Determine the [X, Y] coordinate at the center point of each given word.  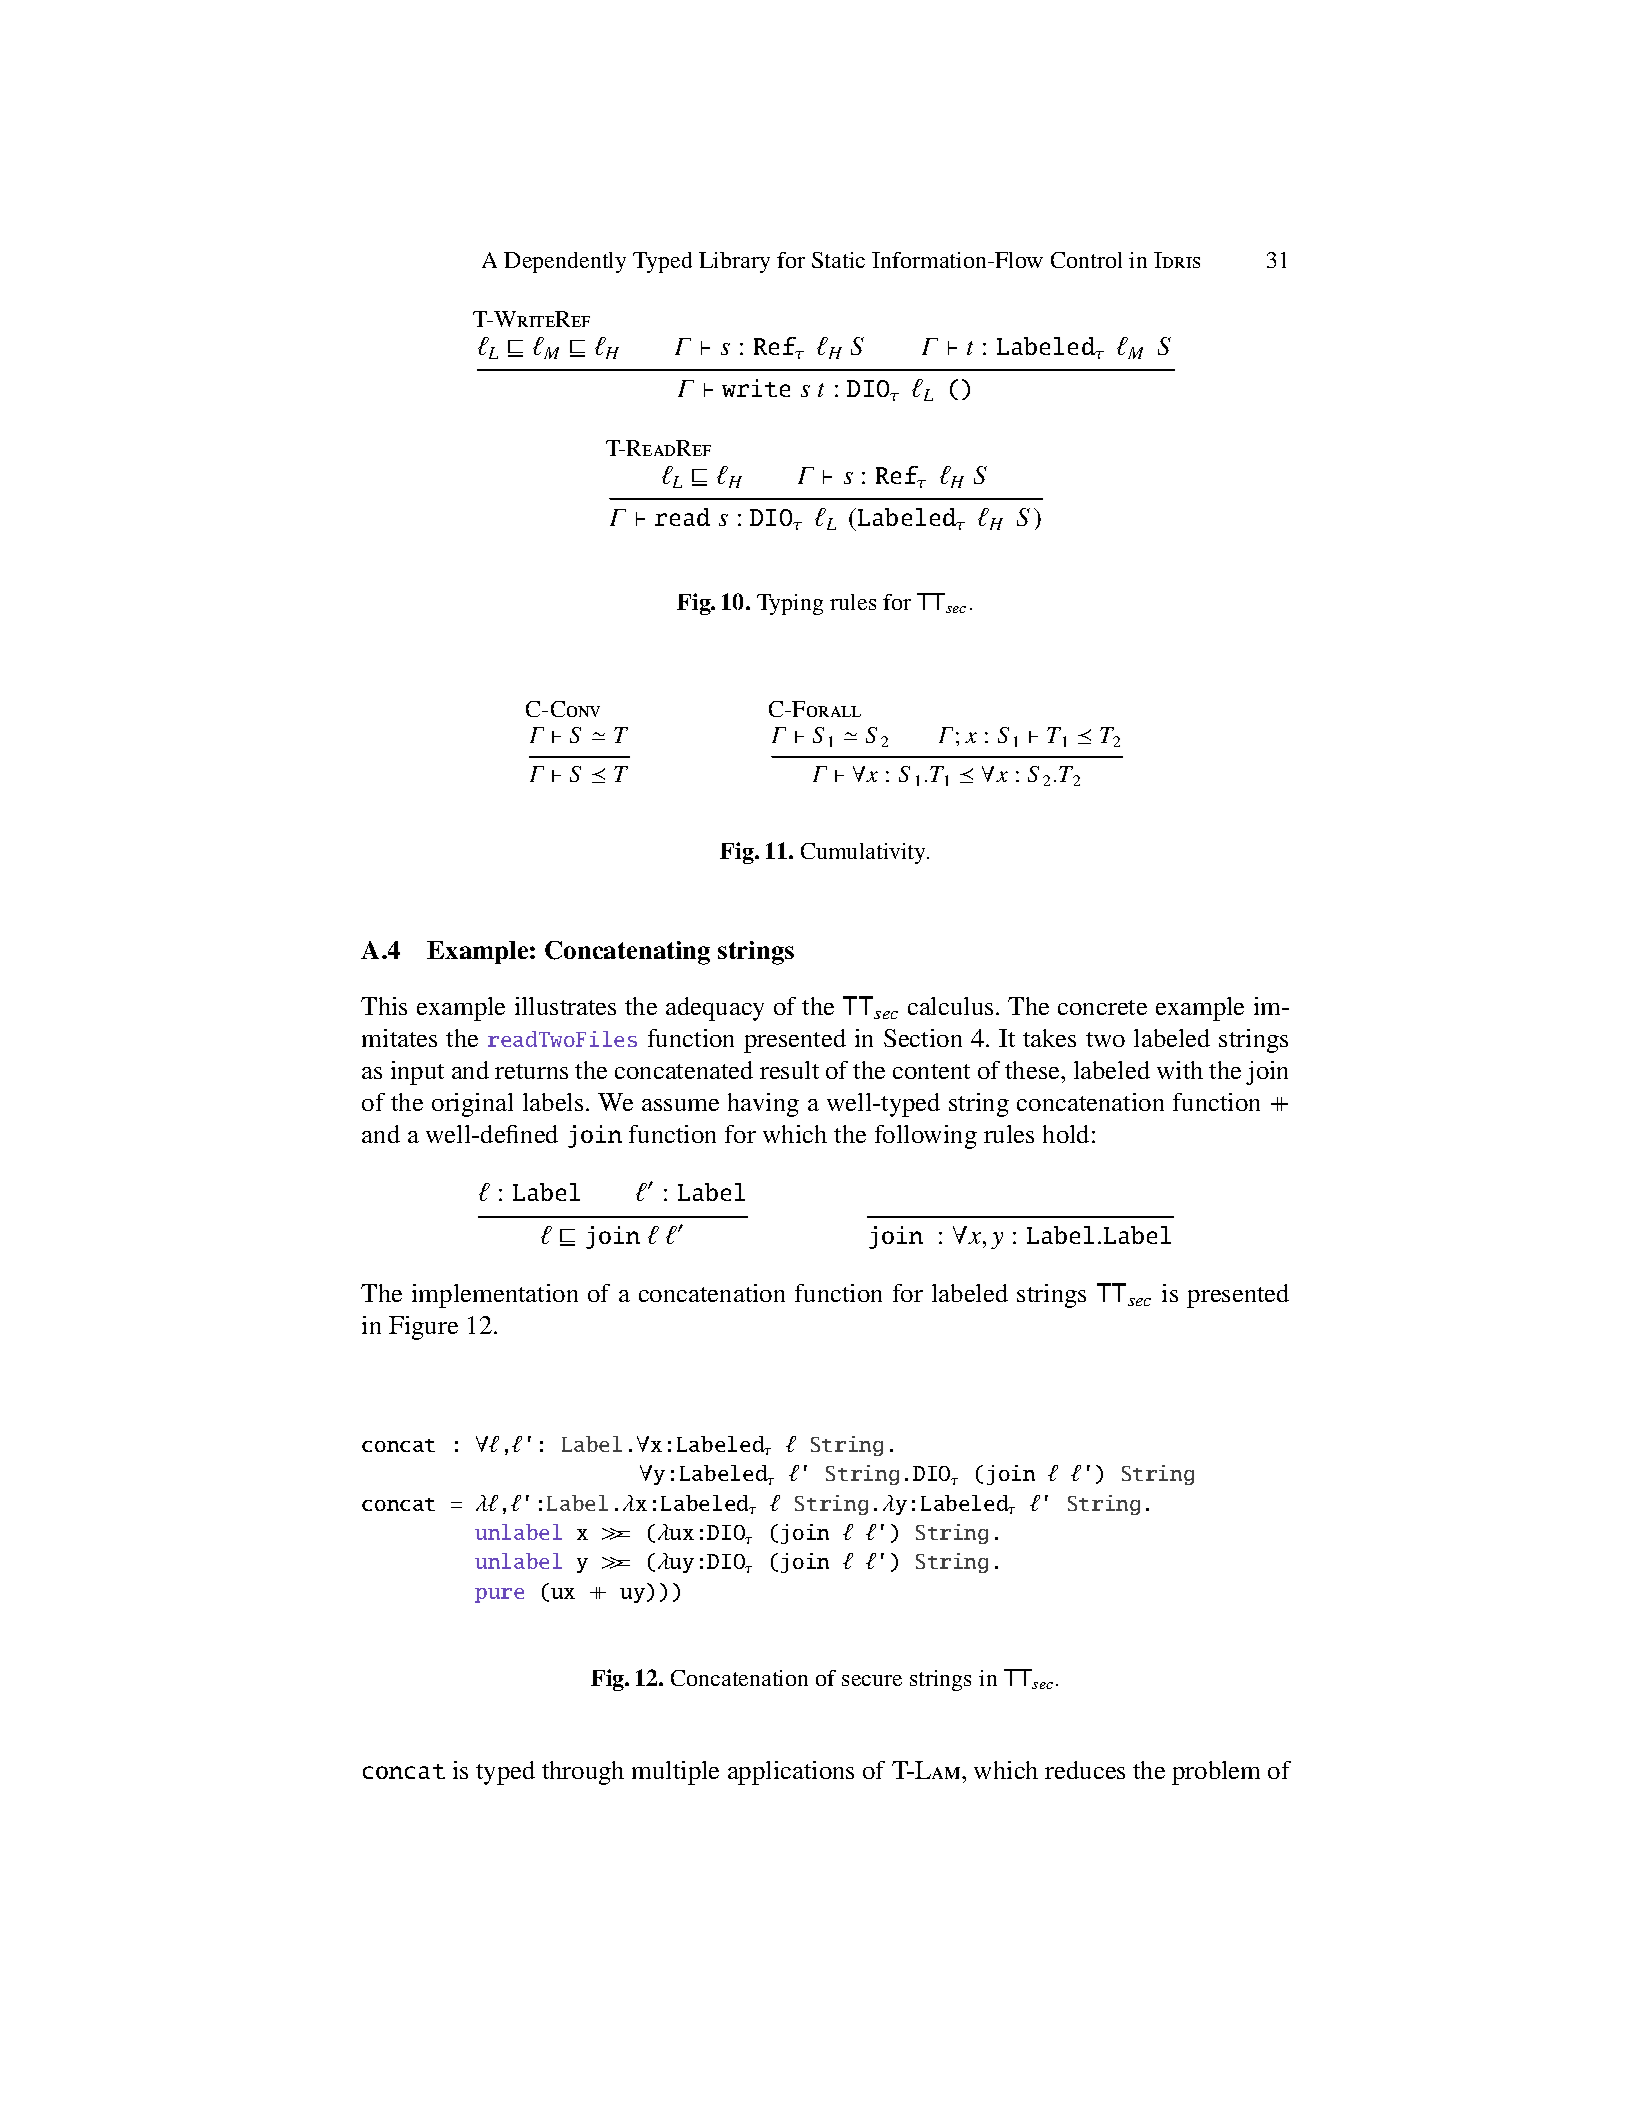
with [1180, 1070]
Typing [790, 604]
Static [838, 260]
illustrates [565, 1006]
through [583, 1773]
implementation [495, 1296]
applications [791, 1773]
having [763, 1105]
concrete [1102, 1007]
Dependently [565, 262]
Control [1086, 260]
